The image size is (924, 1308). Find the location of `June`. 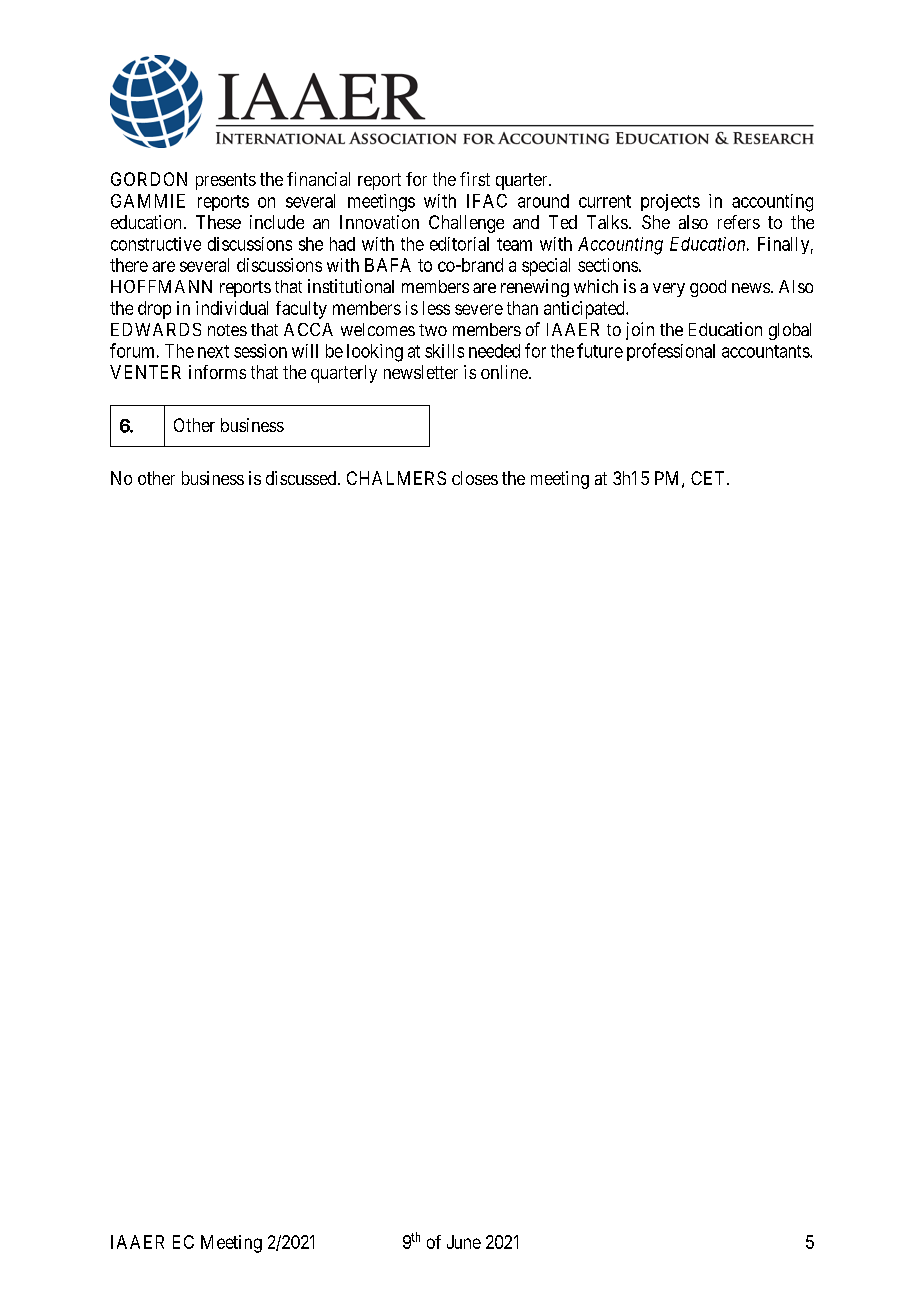

June is located at coordinates (464, 1242).
